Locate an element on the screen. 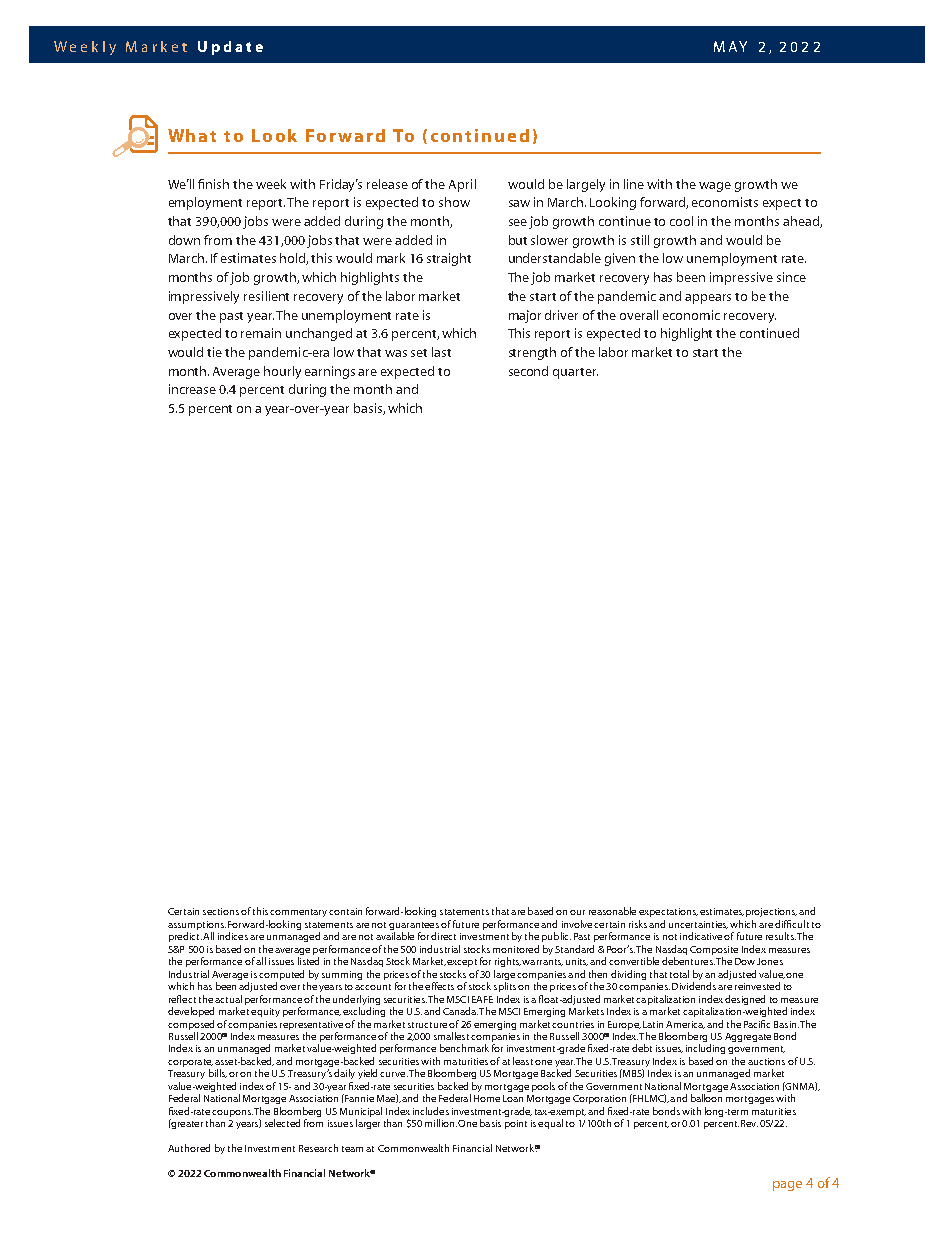  reasonable is located at coordinates (612, 911).
